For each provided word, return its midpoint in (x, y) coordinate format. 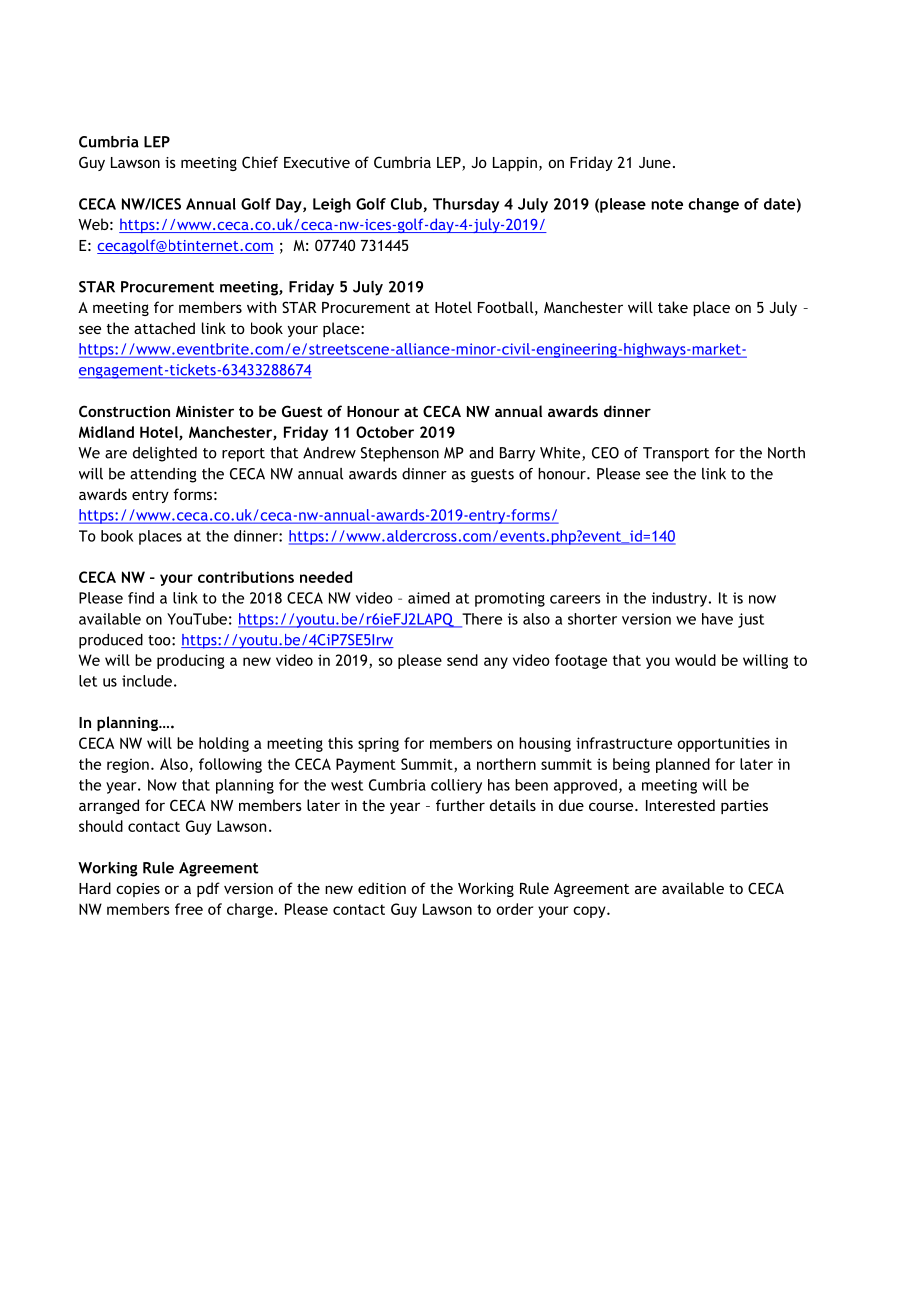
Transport (676, 454)
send (462, 660)
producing (191, 661)
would (695, 660)
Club (407, 205)
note (667, 204)
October (385, 432)
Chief (260, 162)
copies (138, 890)
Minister (205, 411)
